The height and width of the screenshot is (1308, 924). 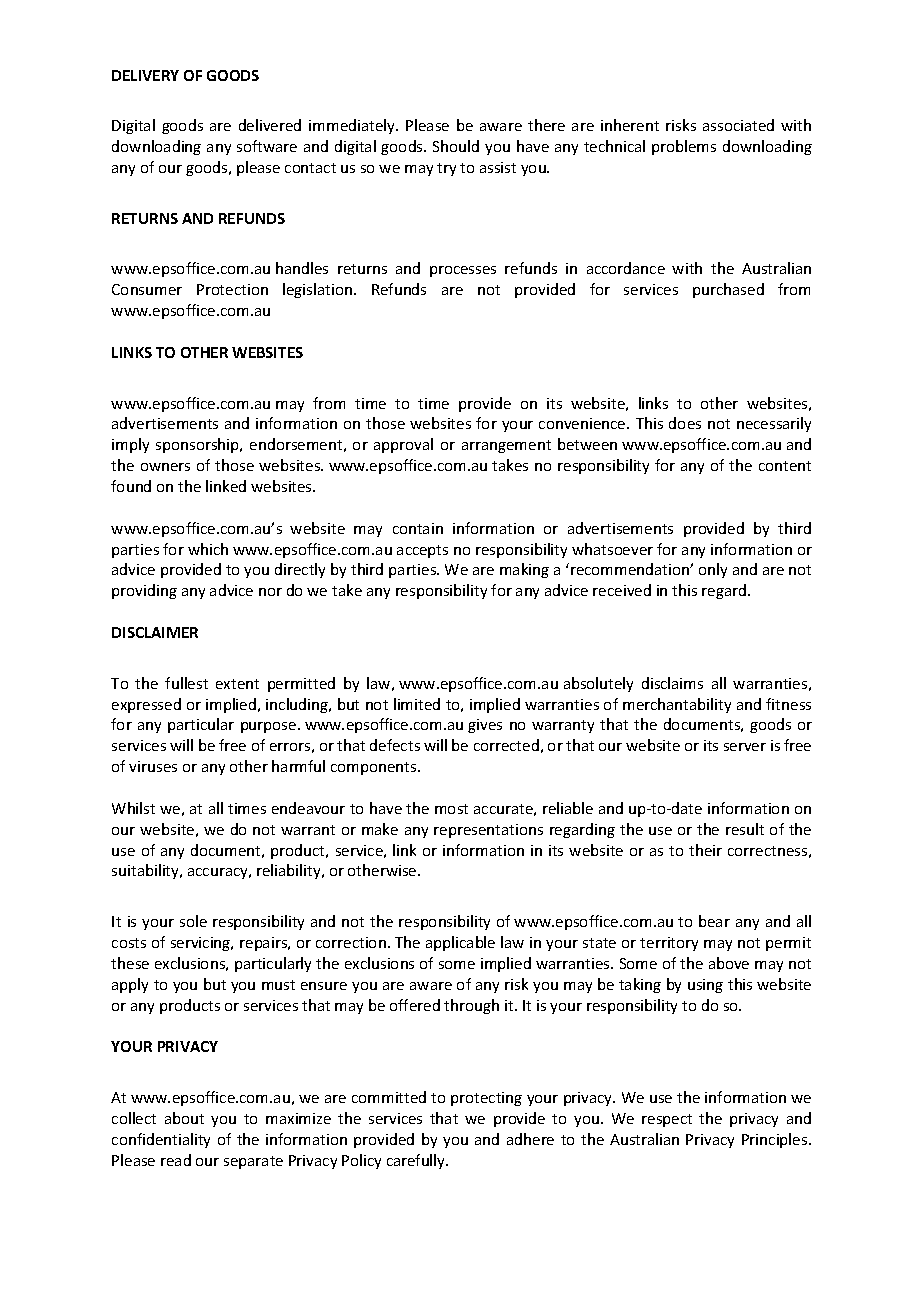 I want to click on associated, so click(x=738, y=125).
